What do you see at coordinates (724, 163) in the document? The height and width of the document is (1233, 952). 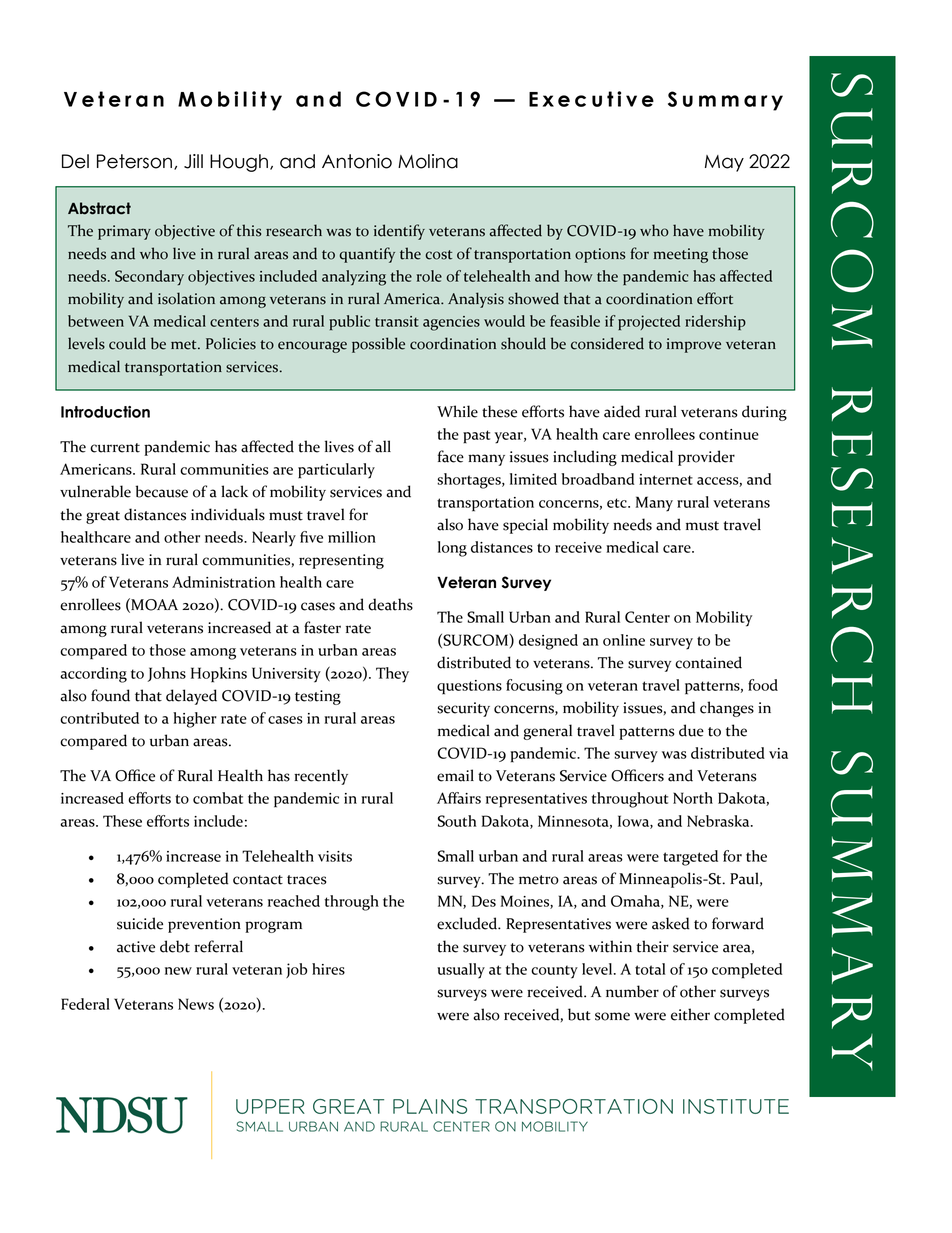 I see `May` at bounding box center [724, 163].
